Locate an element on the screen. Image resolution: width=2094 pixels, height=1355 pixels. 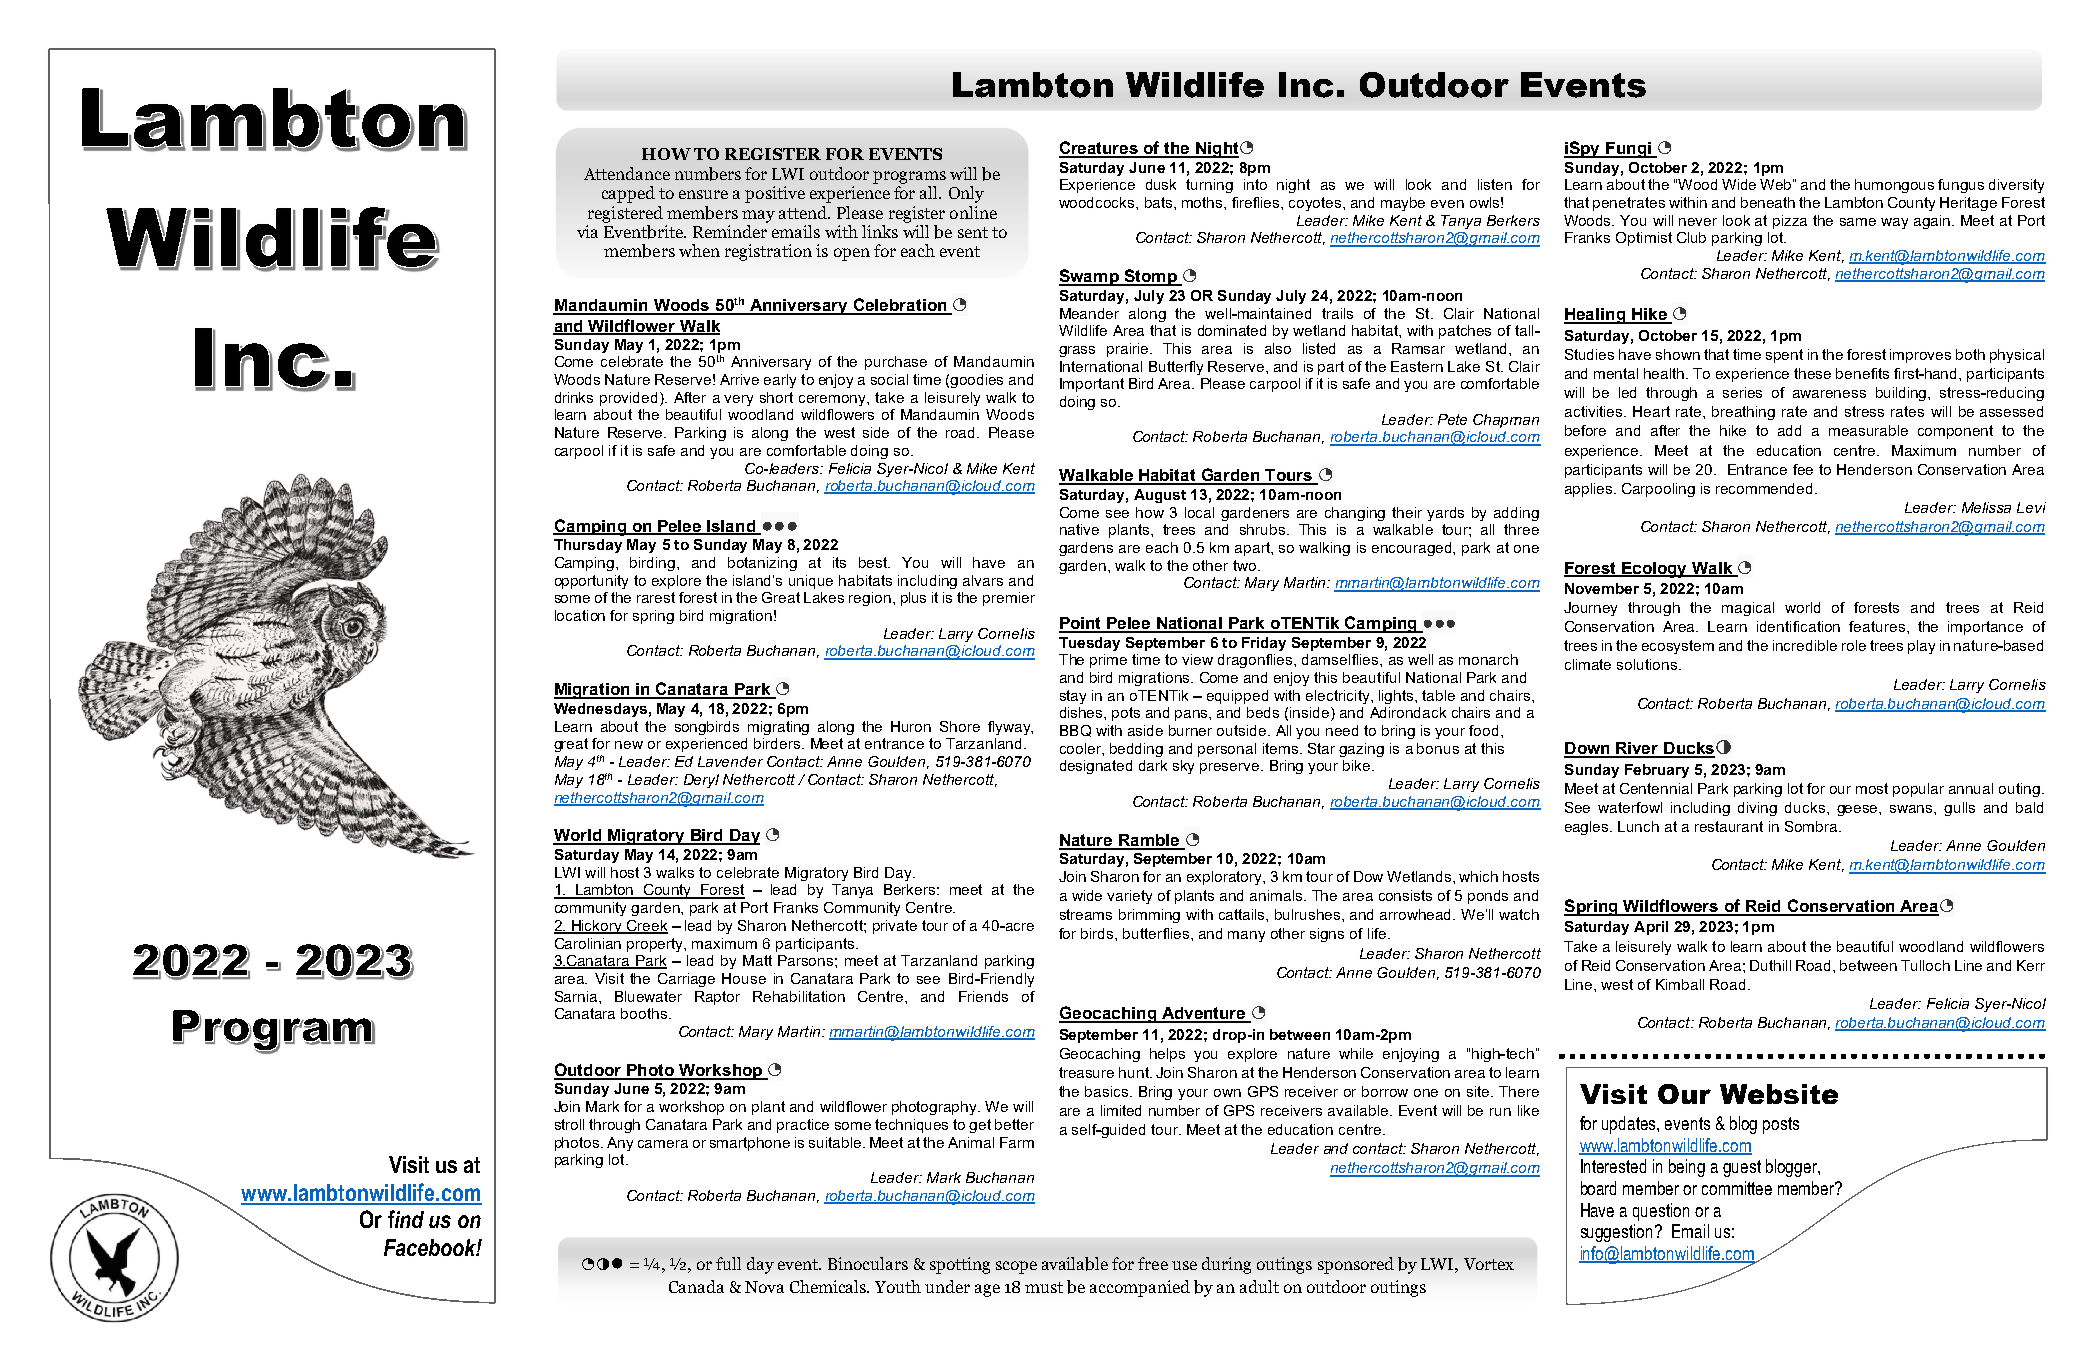
fee is located at coordinates (1803, 469).
